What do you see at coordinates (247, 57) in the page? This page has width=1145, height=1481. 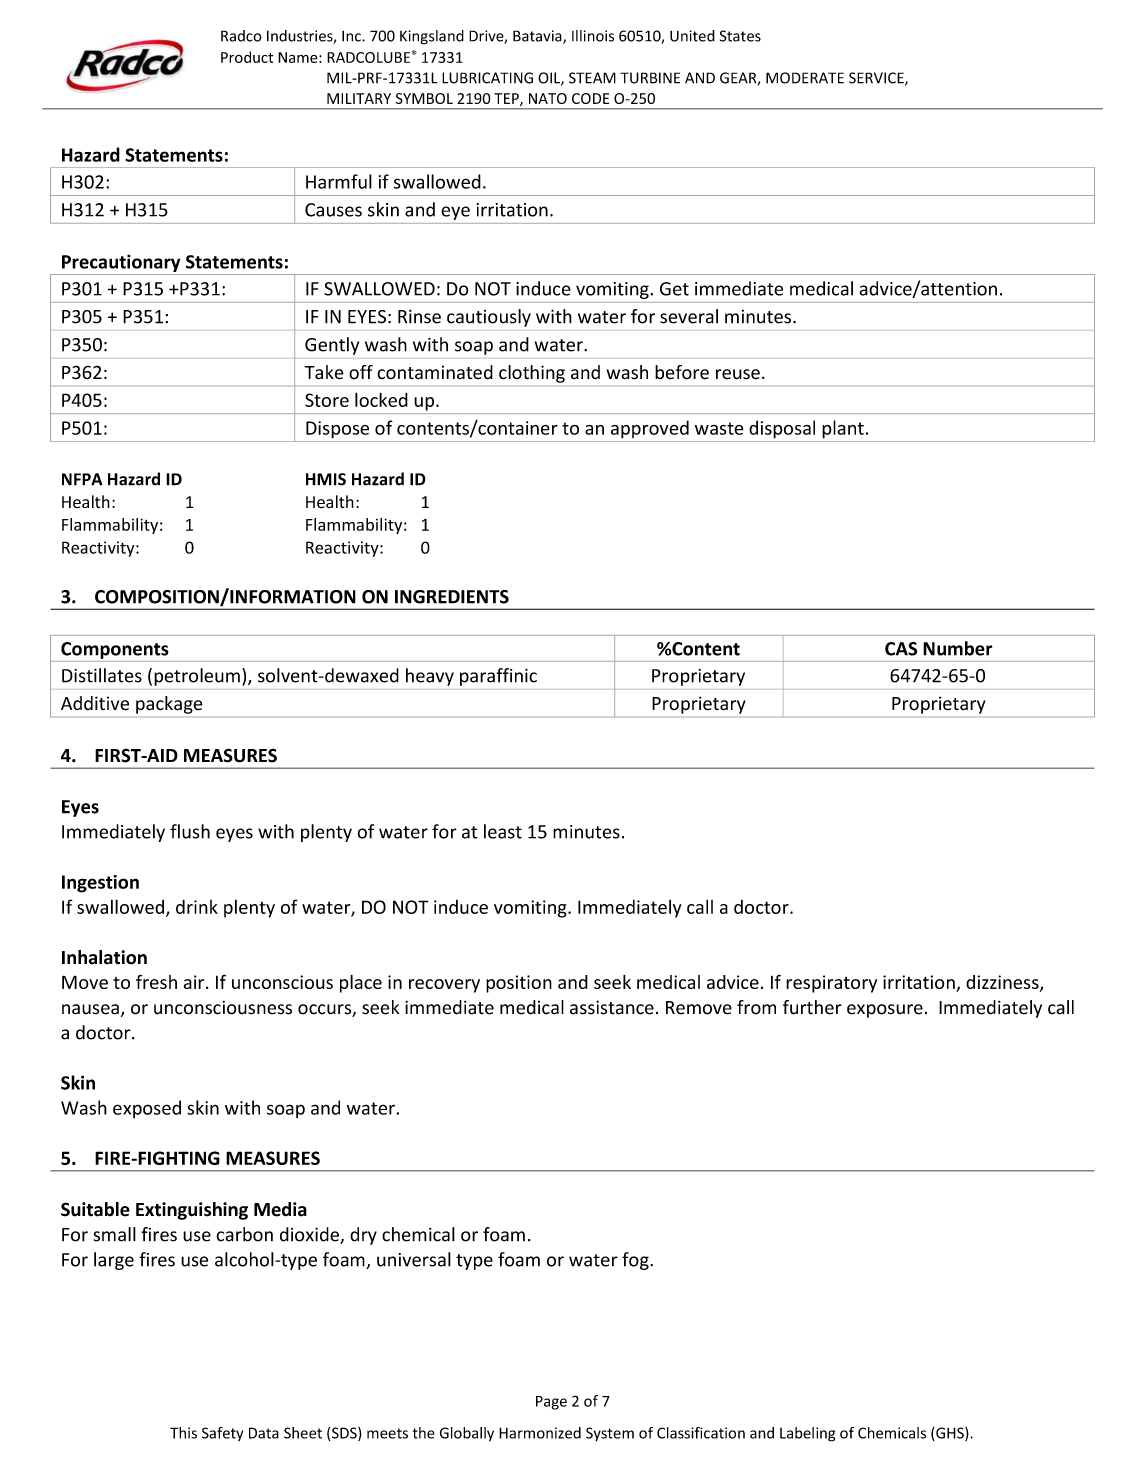 I see `Product` at bounding box center [247, 57].
